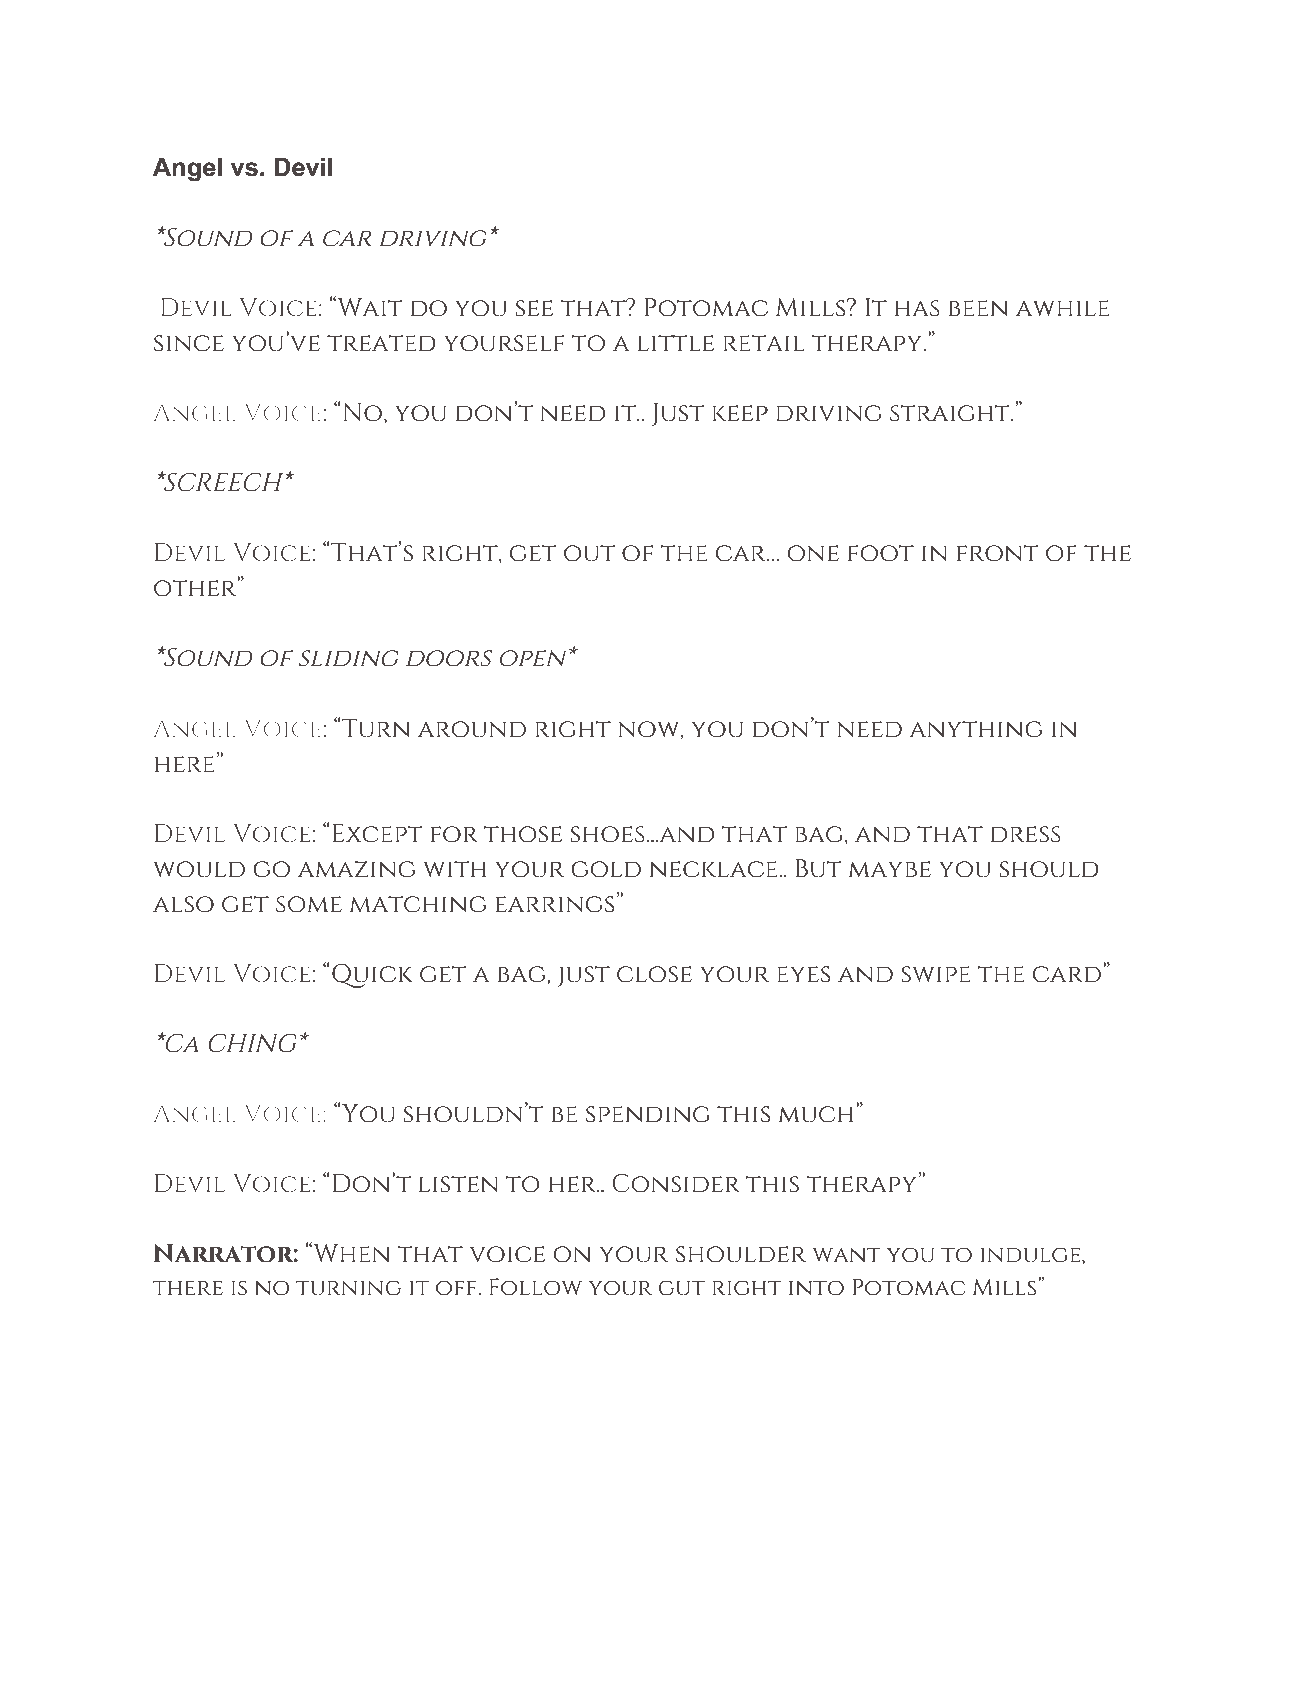 The image size is (1299, 1681). Describe the element at coordinates (682, 1288) in the document. I see `gut` at that location.
